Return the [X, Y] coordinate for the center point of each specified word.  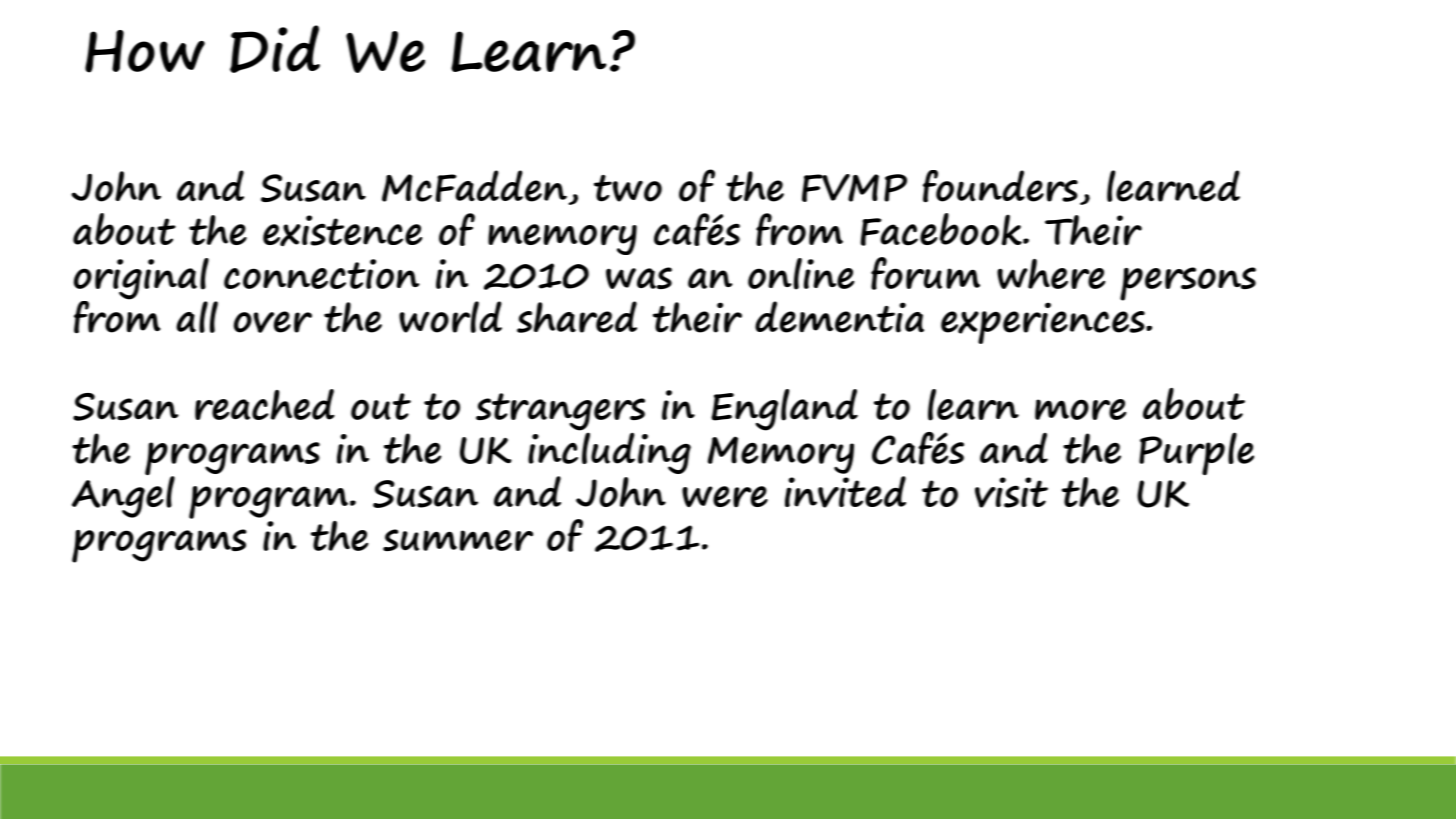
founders [1000, 186]
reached [265, 404]
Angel [123, 496]
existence [342, 231]
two [628, 188]
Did [275, 49]
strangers [560, 413]
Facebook [942, 229]
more [1080, 409]
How [145, 51]
